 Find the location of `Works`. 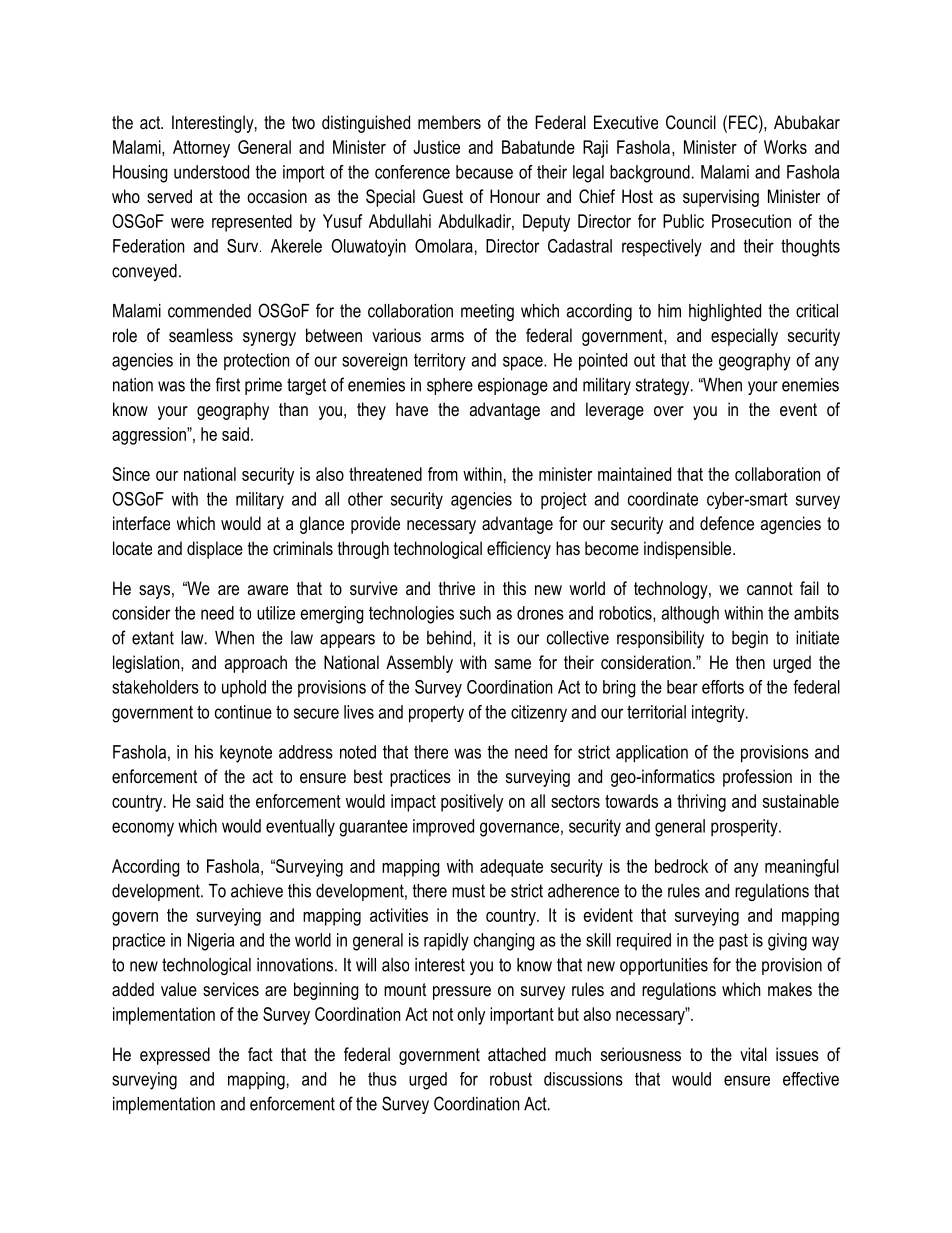

Works is located at coordinates (785, 147).
